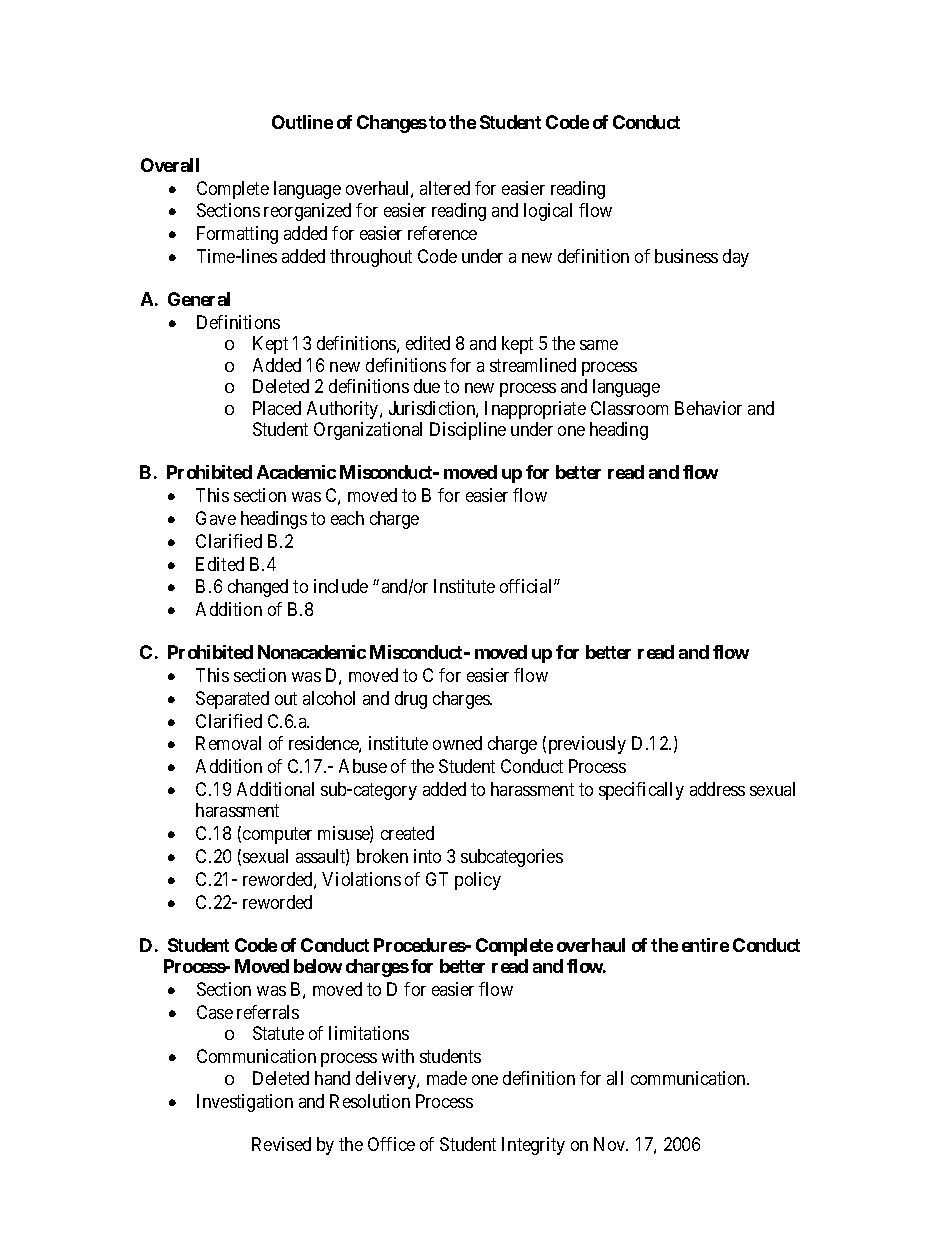 The height and width of the screenshot is (1233, 952). What do you see at coordinates (587, 745) in the screenshot?
I see `previously` at bounding box center [587, 745].
